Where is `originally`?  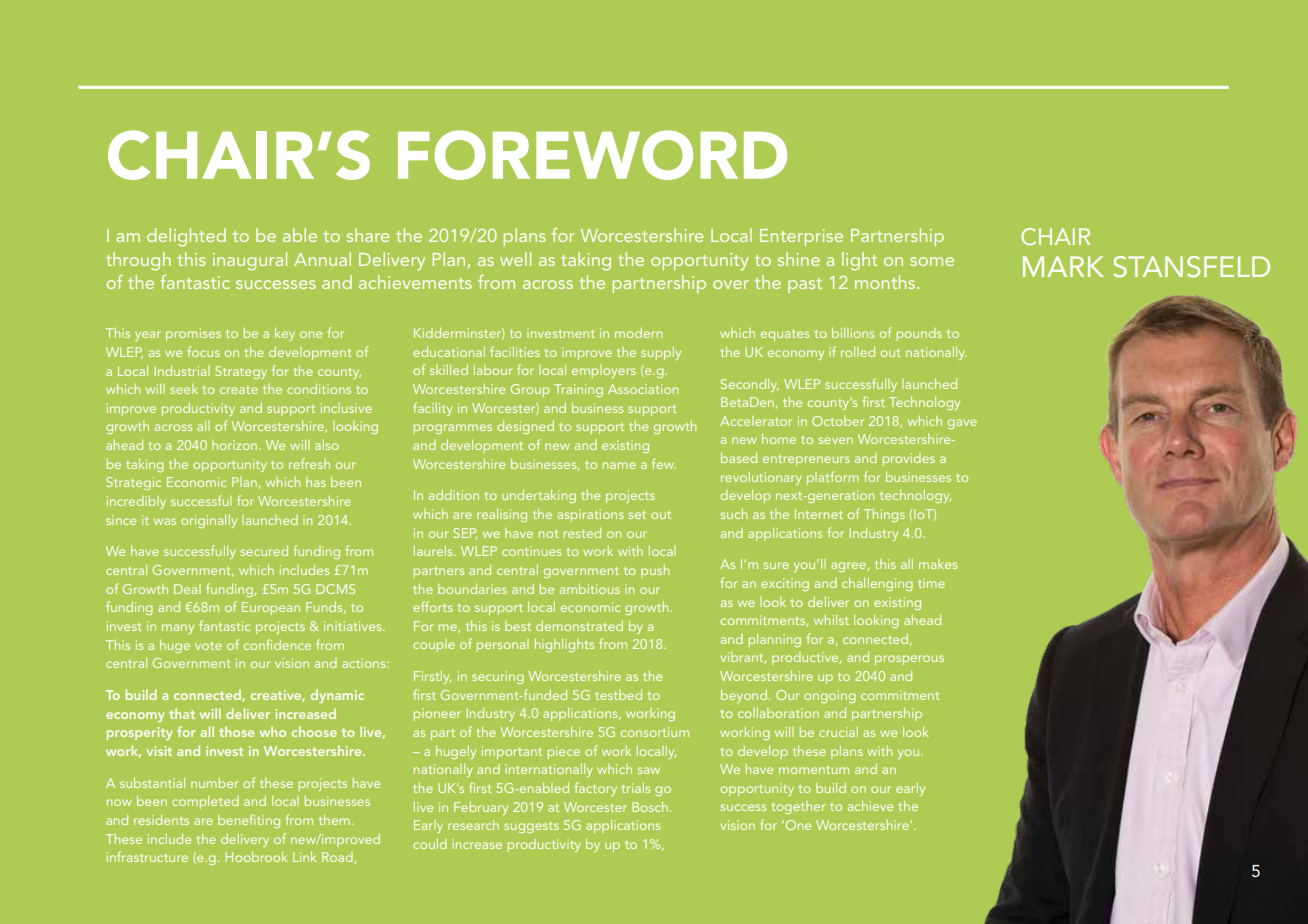
originally is located at coordinates (209, 521).
